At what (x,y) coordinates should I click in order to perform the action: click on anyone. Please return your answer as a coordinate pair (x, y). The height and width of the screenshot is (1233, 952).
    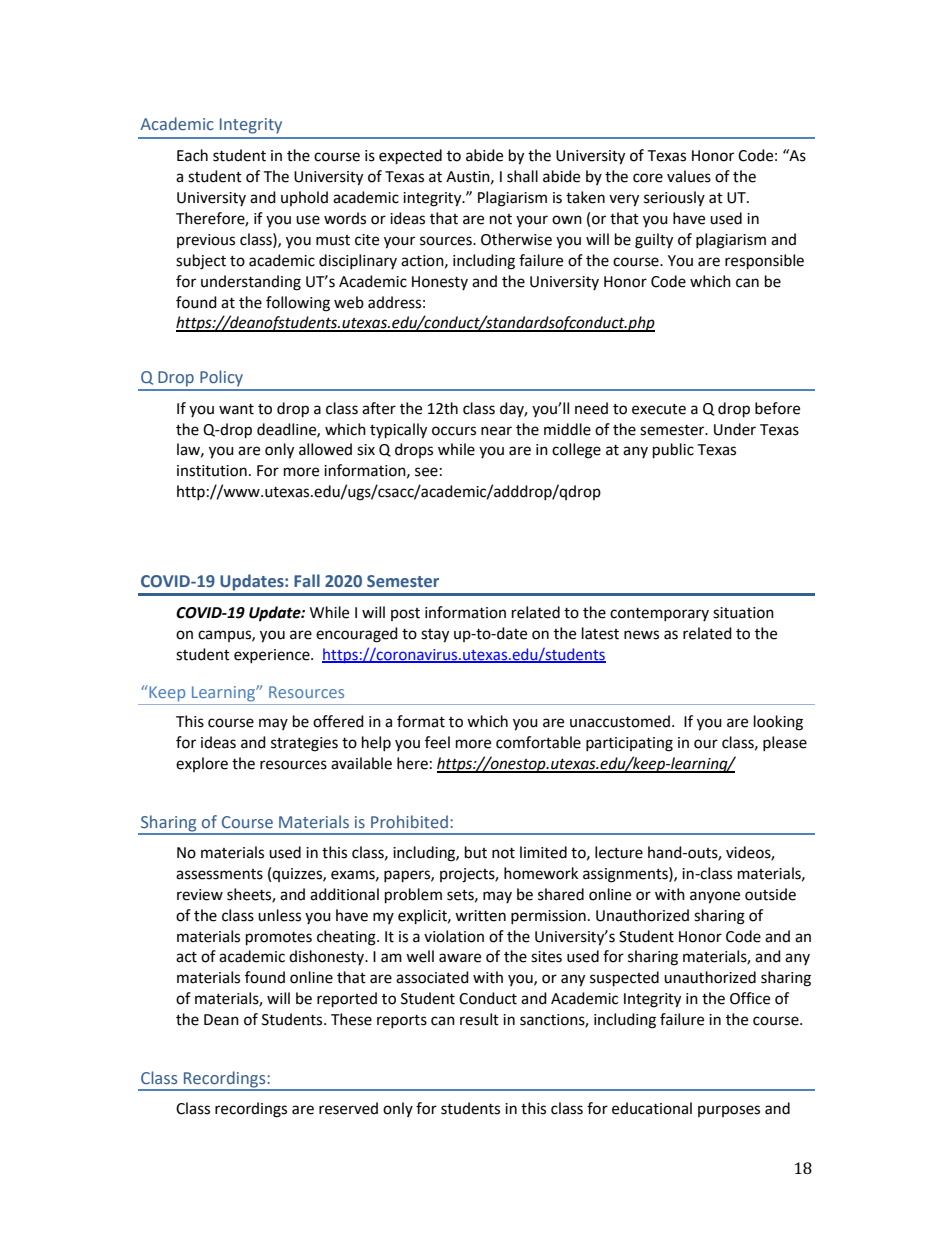
    Looking at the image, I should click on (715, 897).
